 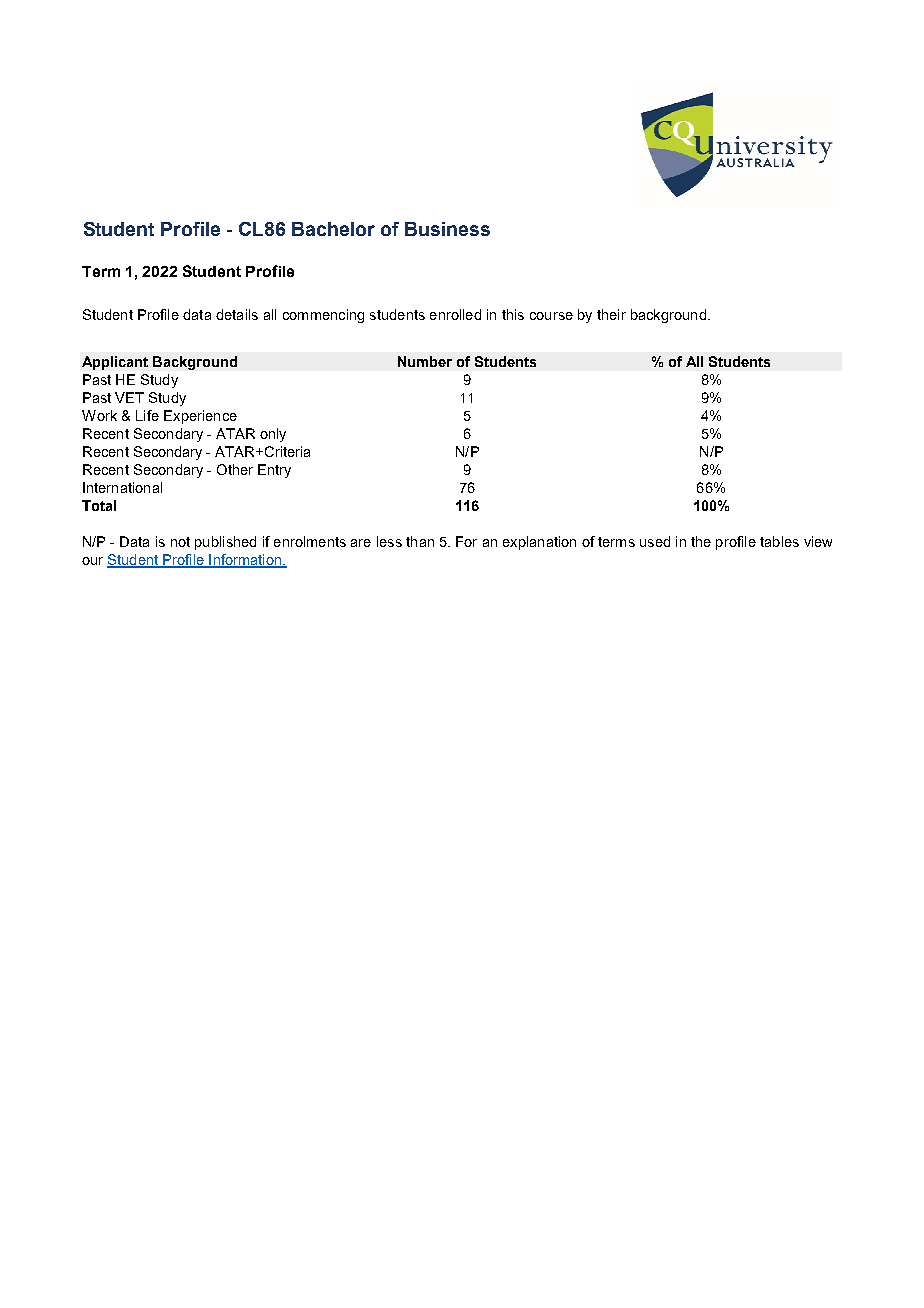 What do you see at coordinates (122, 487) in the screenshot?
I see `International` at bounding box center [122, 487].
